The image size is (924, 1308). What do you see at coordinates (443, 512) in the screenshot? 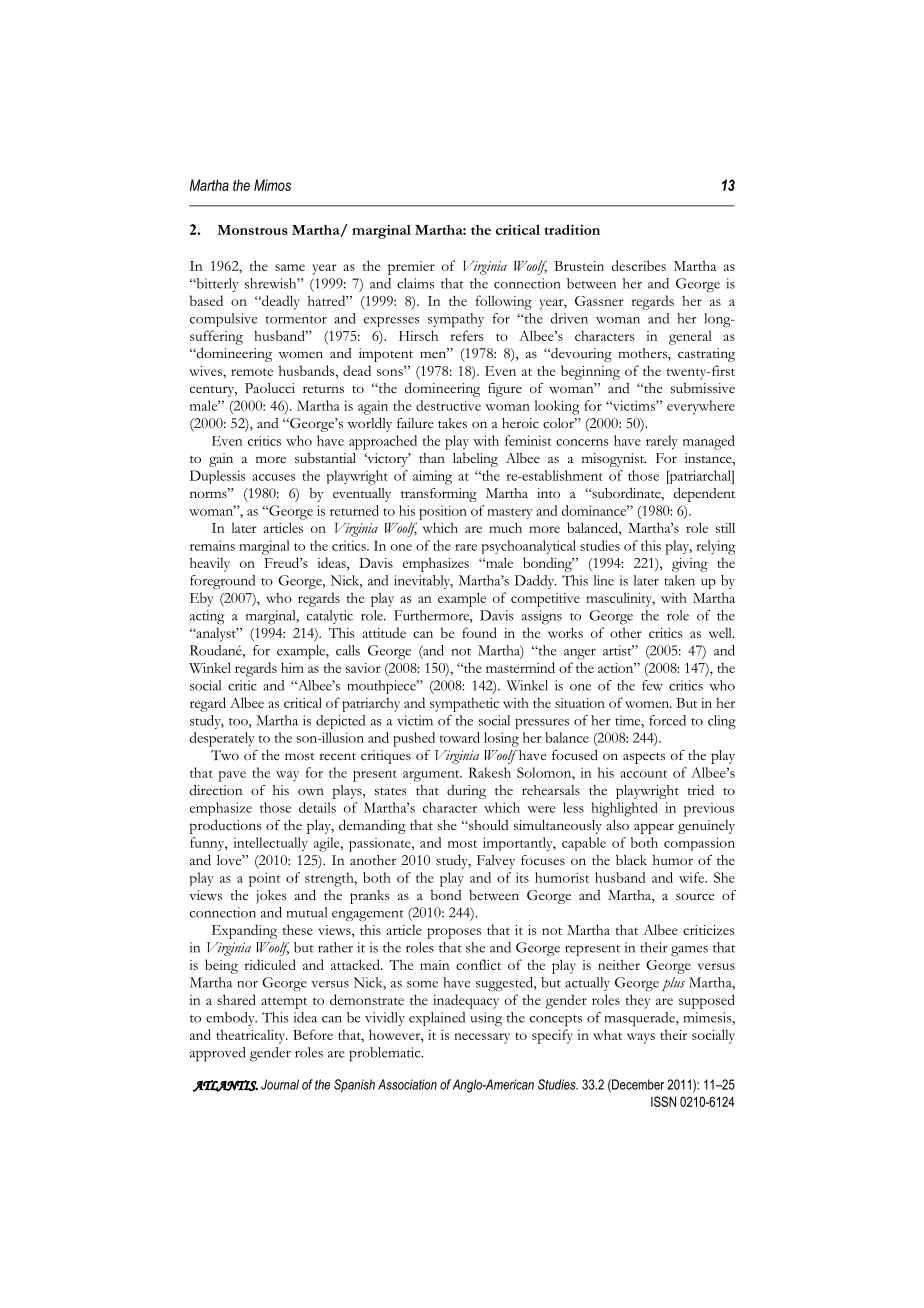
I see `position` at bounding box center [443, 512].
